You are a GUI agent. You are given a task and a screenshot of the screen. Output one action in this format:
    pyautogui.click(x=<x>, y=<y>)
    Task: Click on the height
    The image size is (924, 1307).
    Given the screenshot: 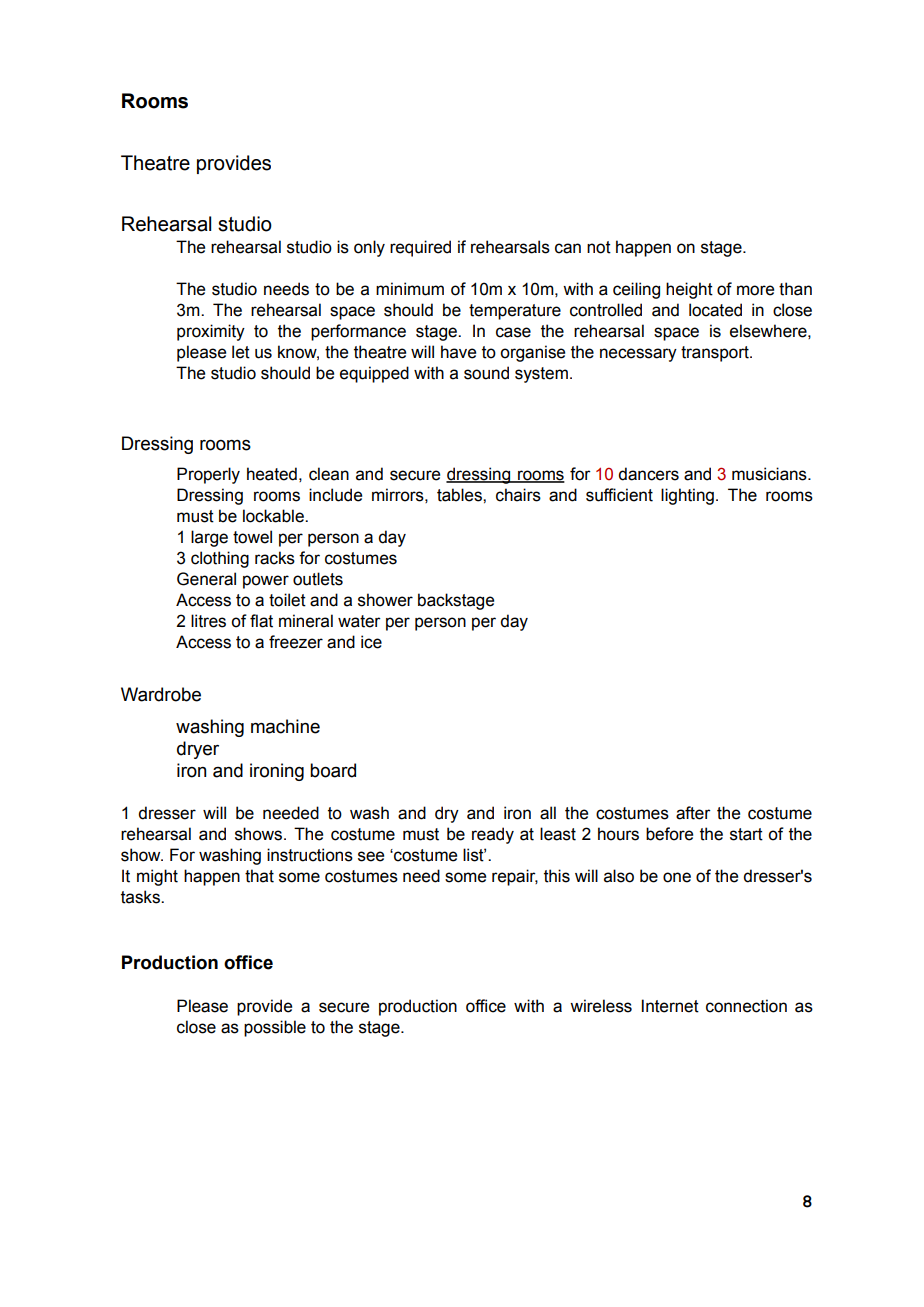 What is the action you would take?
    pyautogui.click(x=689, y=290)
